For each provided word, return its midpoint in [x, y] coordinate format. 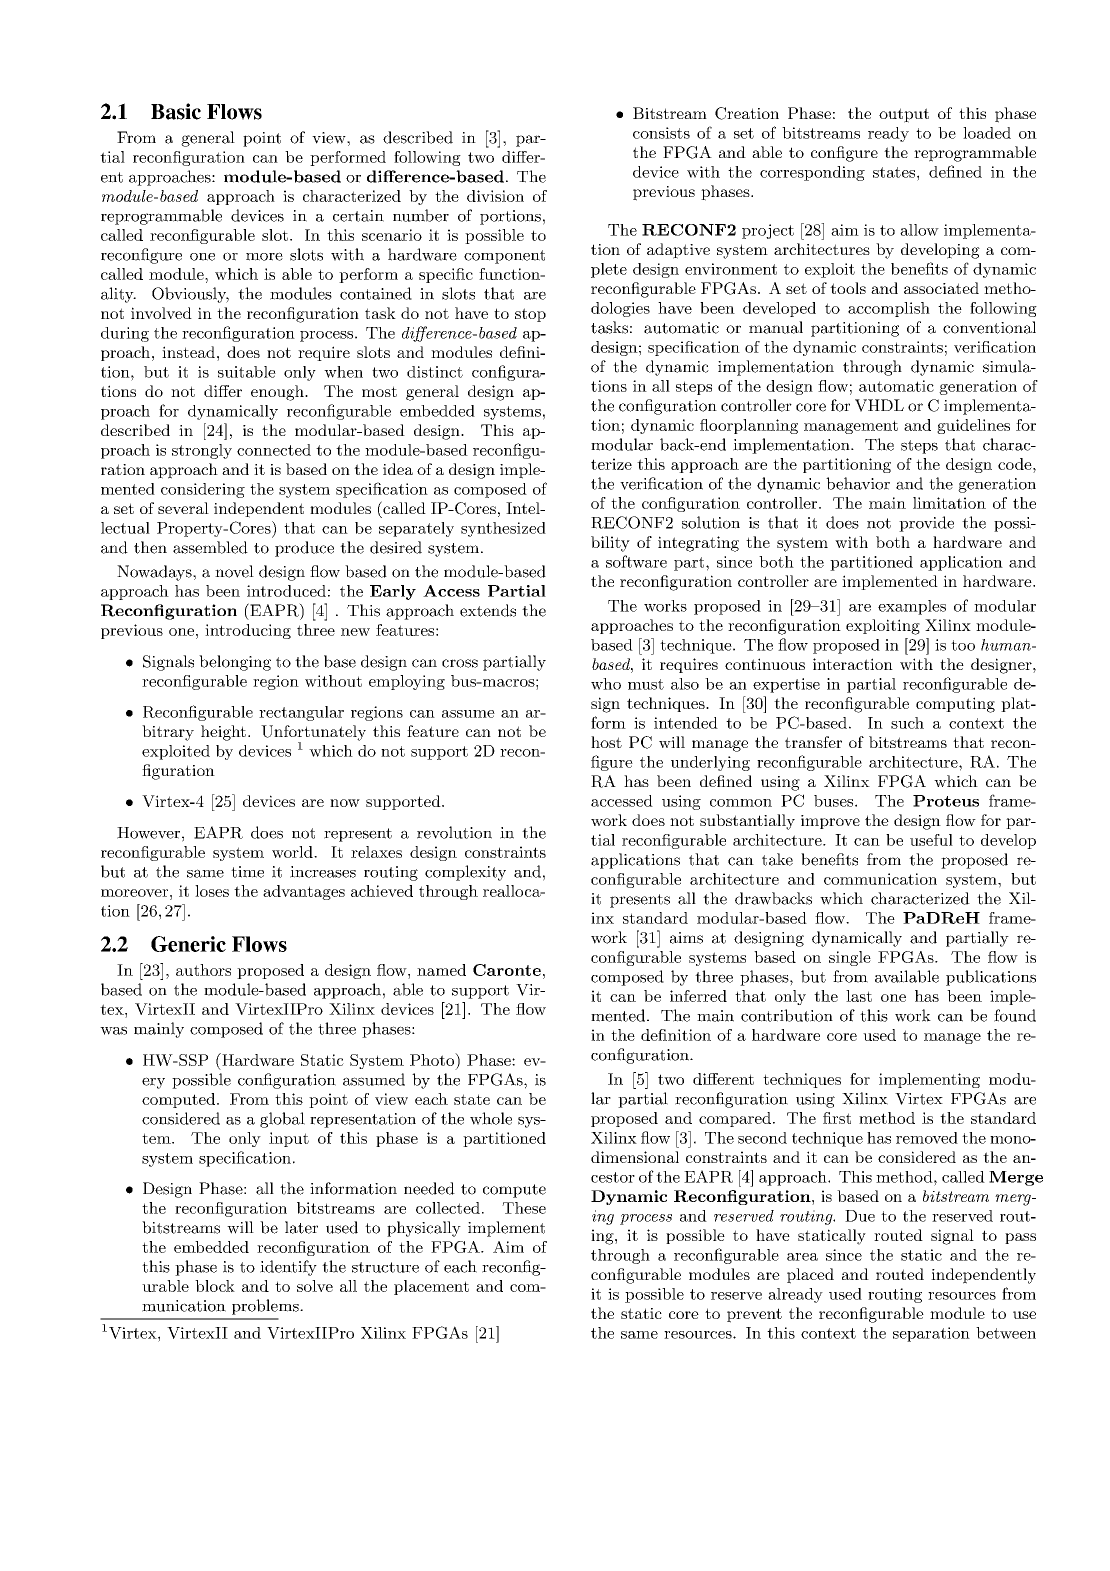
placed [810, 1276]
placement [431, 1287]
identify [288, 1268]
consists [661, 133]
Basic [176, 111]
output [904, 115]
